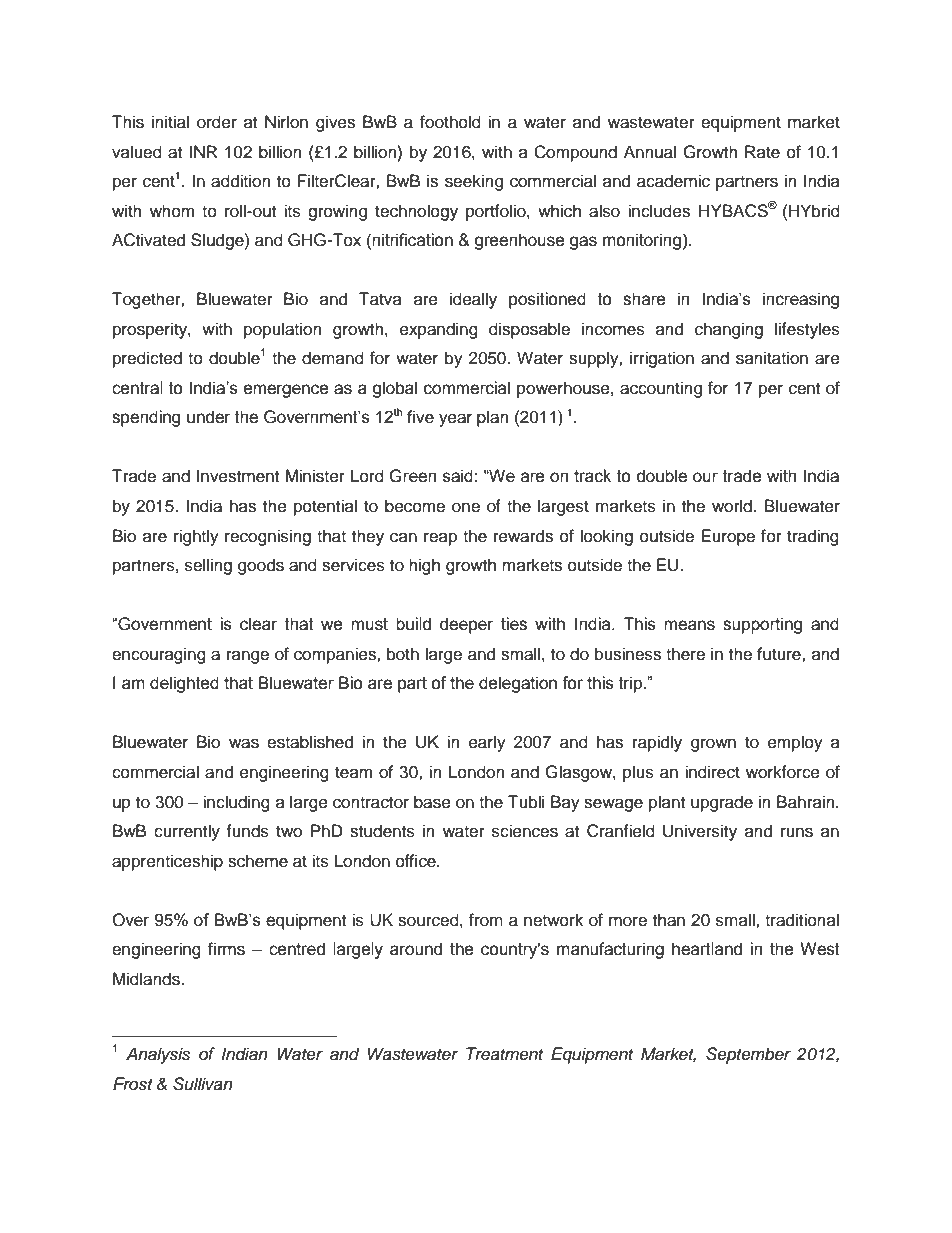 This page has height=1233, width=952. What do you see at coordinates (525, 831) in the page?
I see `sciences` at bounding box center [525, 831].
